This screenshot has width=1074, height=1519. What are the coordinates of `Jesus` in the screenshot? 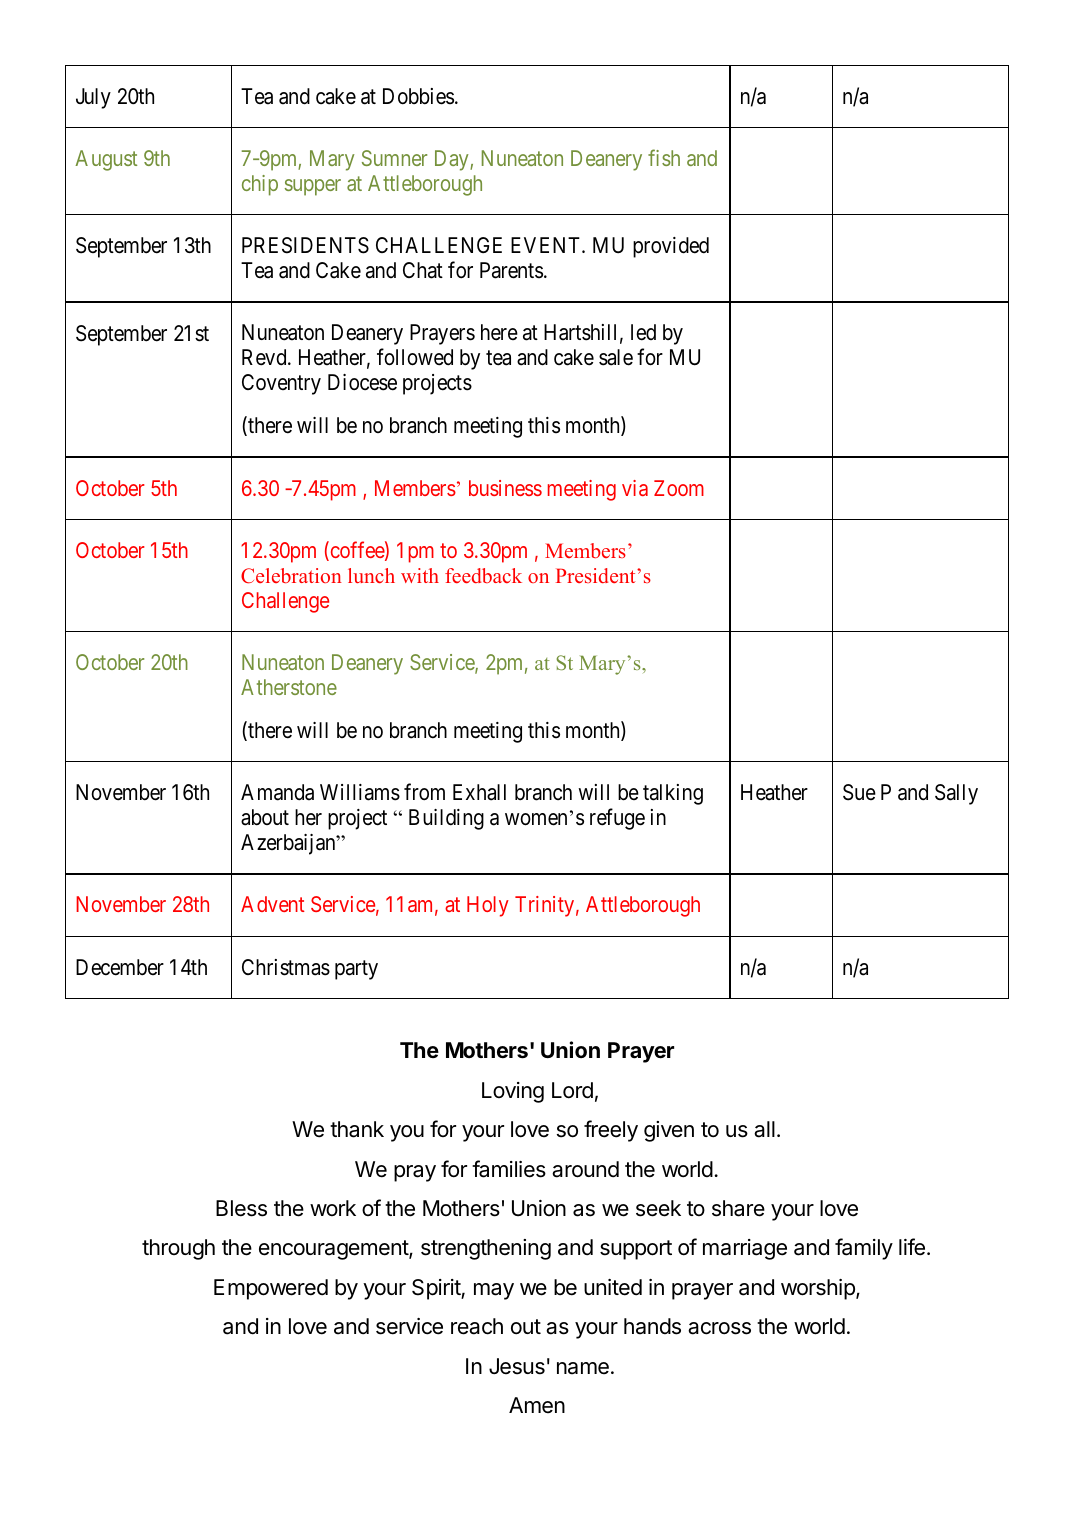 It's located at (517, 1366).
